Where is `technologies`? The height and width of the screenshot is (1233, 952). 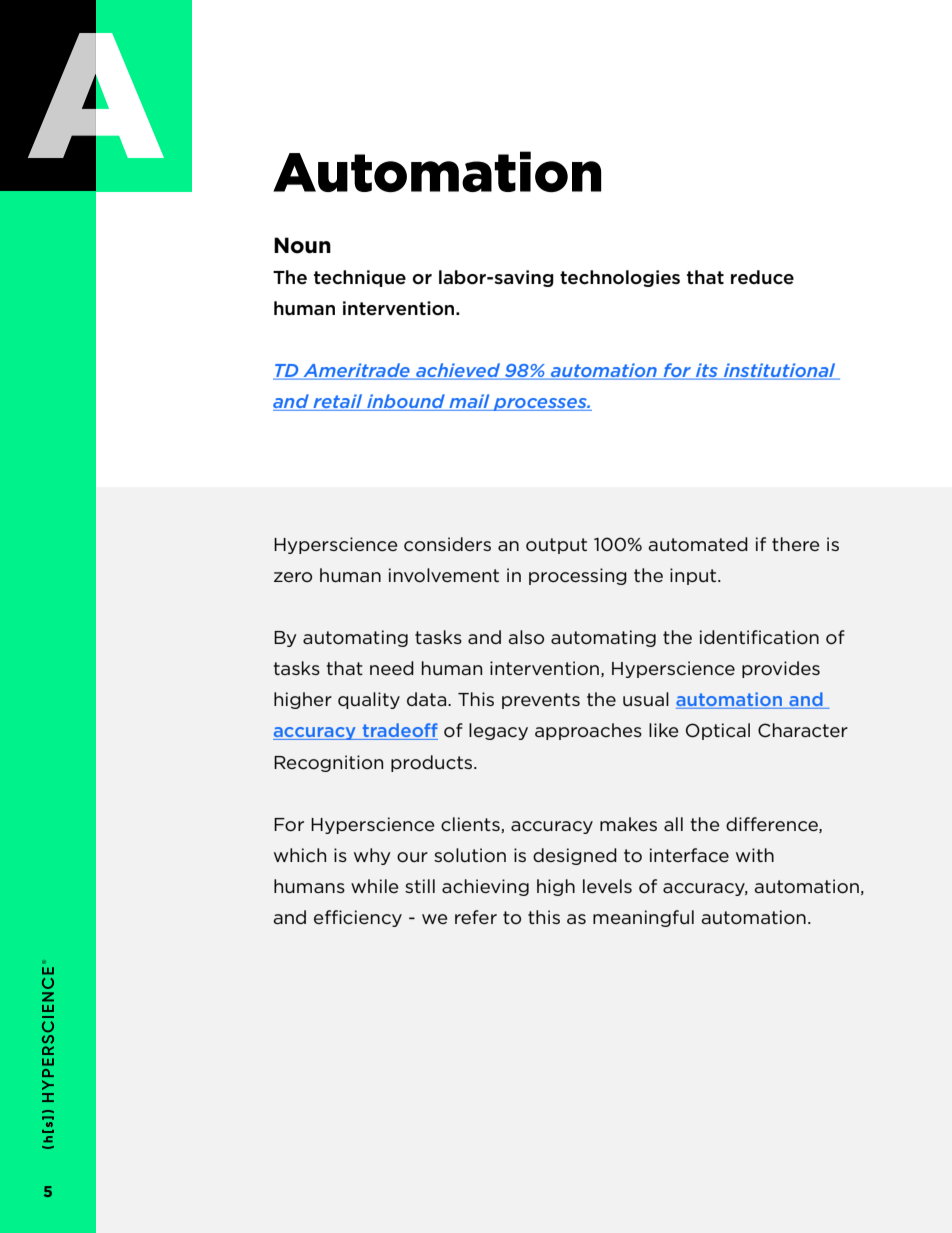
technologies is located at coordinates (620, 278).
